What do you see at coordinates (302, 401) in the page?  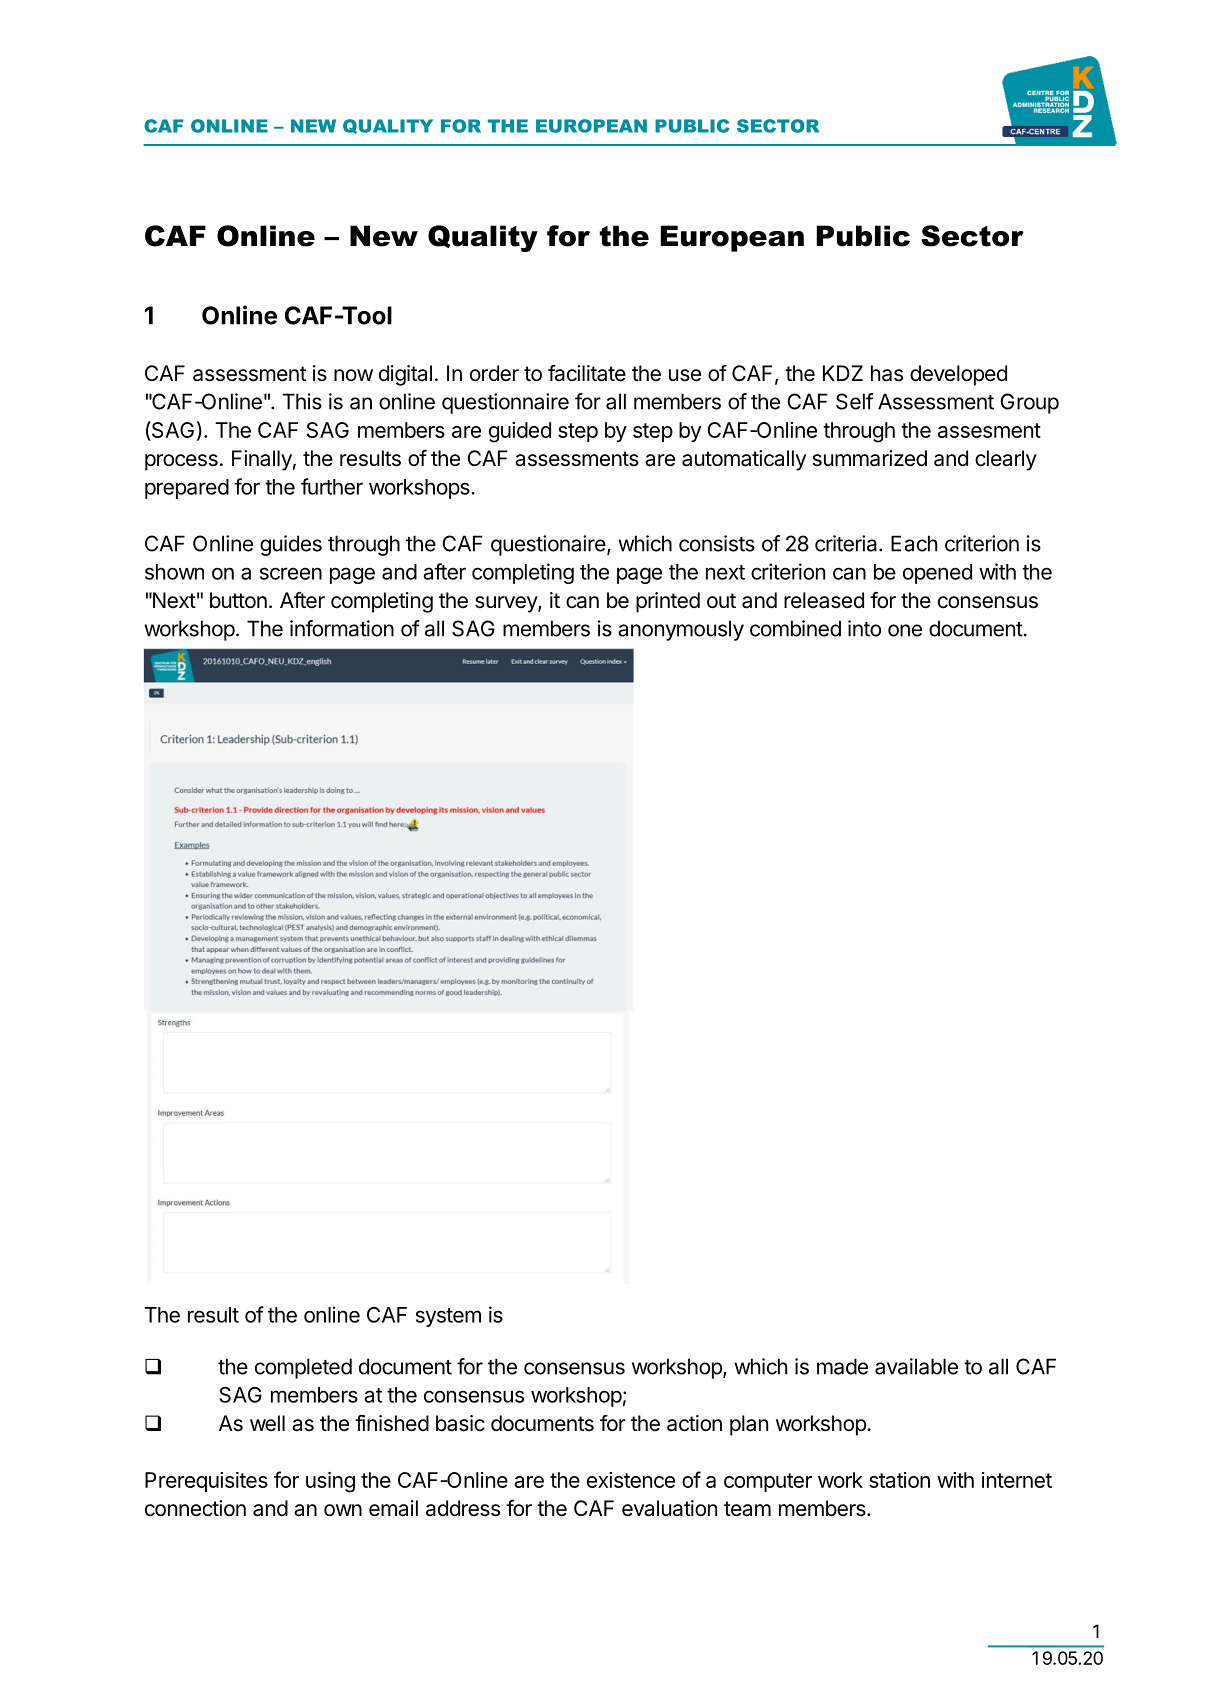 I see `This` at bounding box center [302, 401].
